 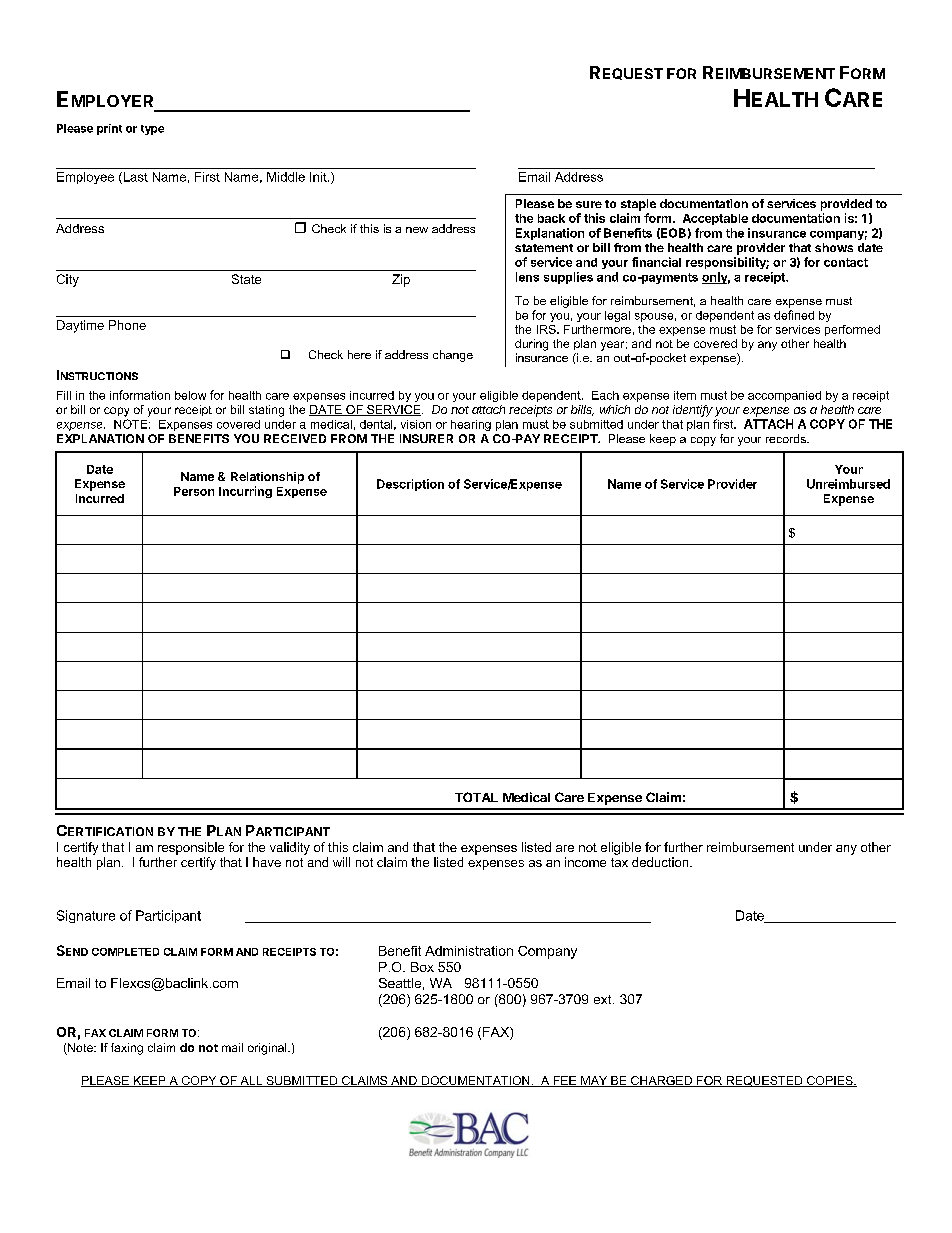 What do you see at coordinates (453, 356) in the image?
I see `change` at bounding box center [453, 356].
